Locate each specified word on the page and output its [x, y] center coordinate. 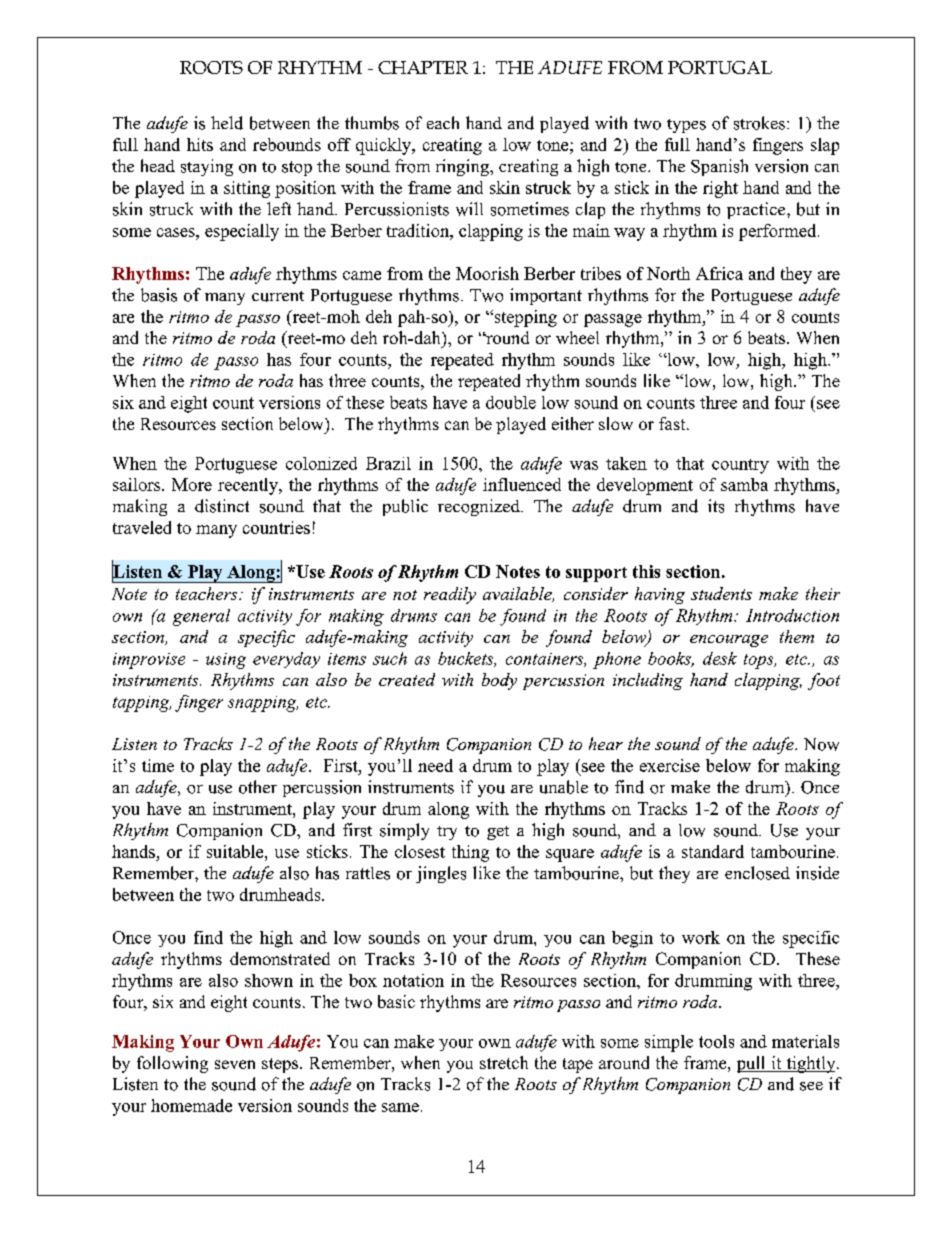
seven [235, 1064]
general [201, 617]
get [498, 833]
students [721, 593]
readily [450, 595]
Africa [719, 273]
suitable [236, 851]
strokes [759, 123]
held [227, 123]
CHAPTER [423, 67]
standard [713, 851]
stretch [504, 1062]
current [278, 296]
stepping [524, 318]
